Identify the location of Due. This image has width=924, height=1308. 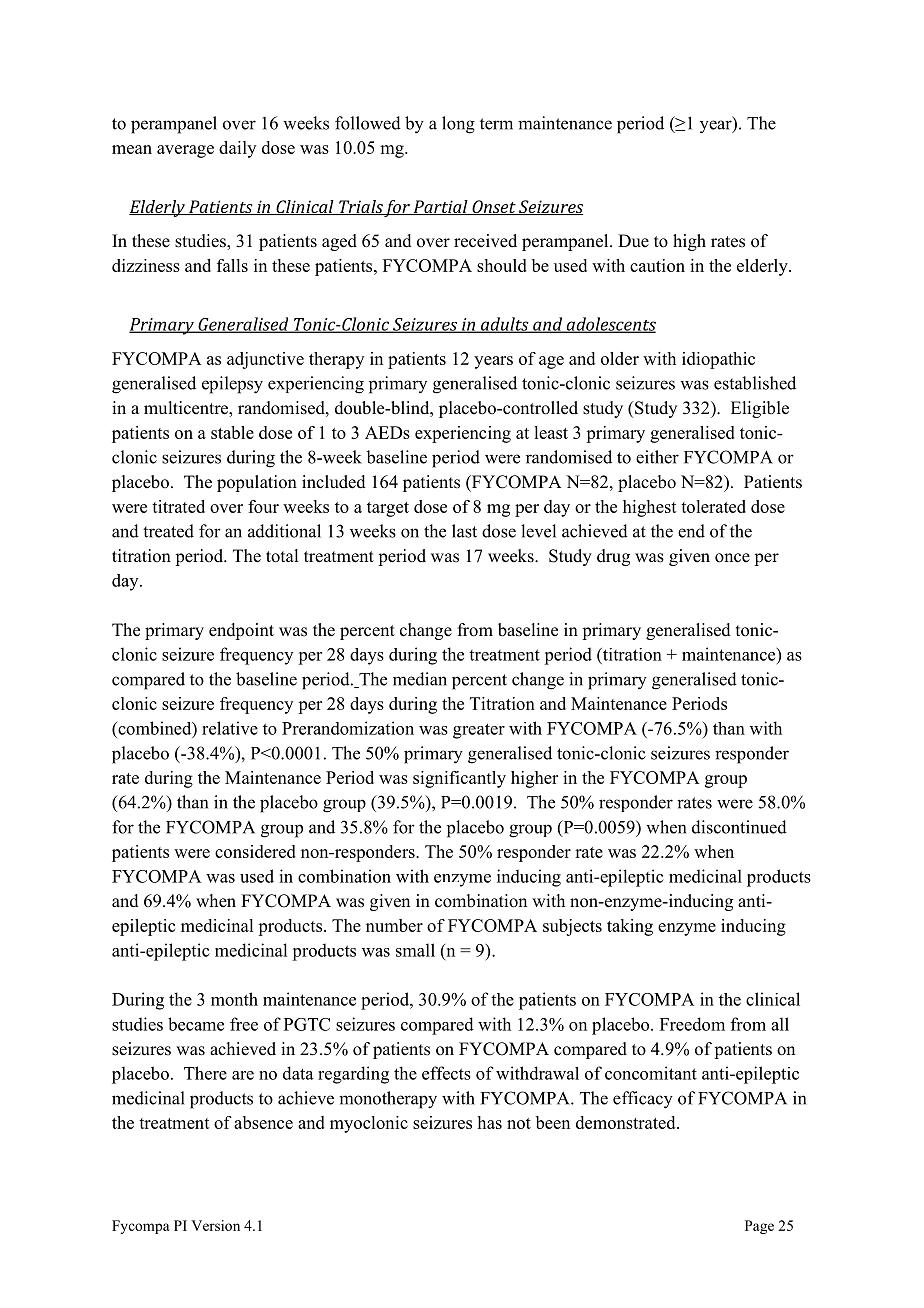
(633, 241).
